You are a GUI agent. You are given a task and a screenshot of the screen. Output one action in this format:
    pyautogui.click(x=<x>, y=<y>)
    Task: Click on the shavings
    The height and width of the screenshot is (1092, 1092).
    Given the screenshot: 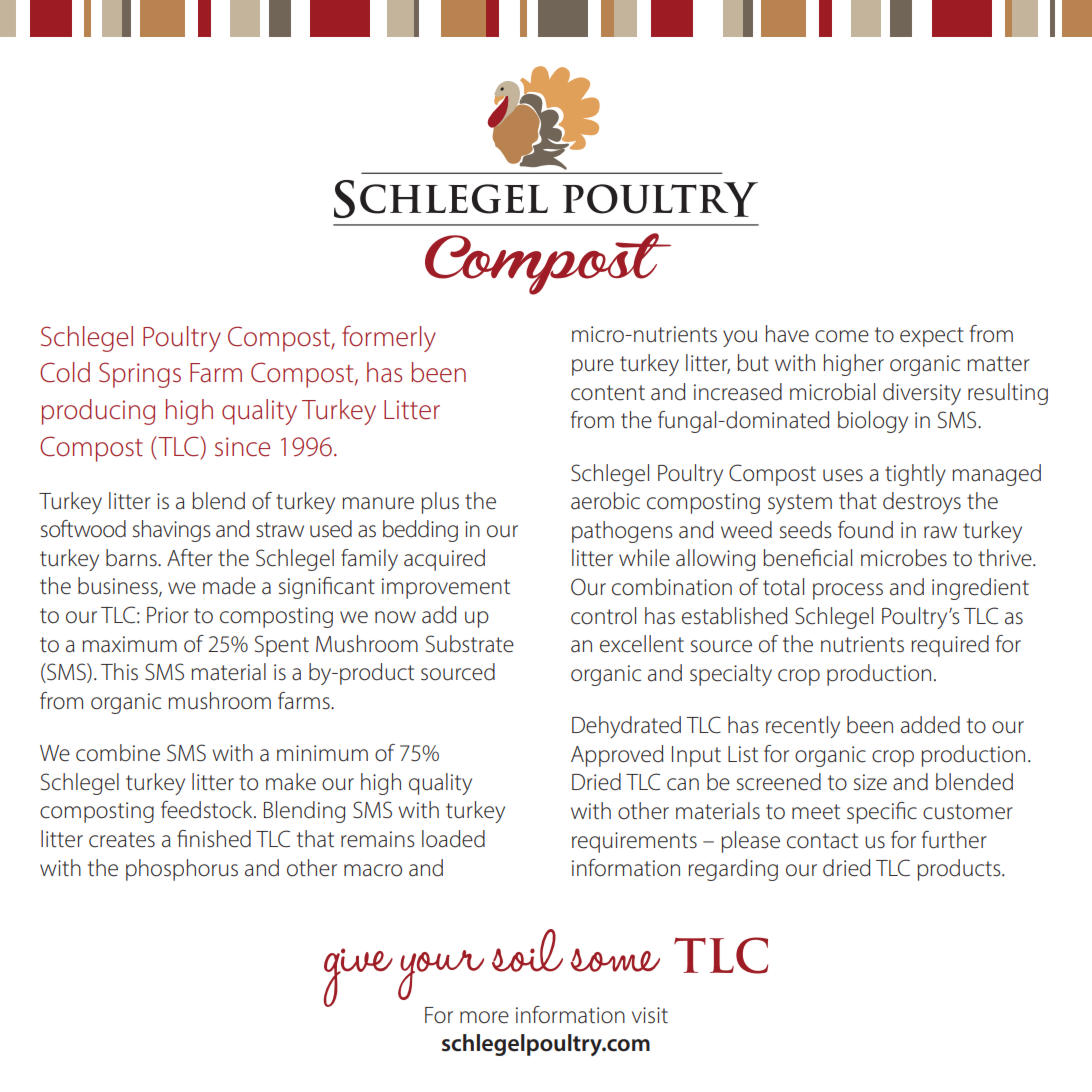 What is the action you would take?
    pyautogui.click(x=171, y=531)
